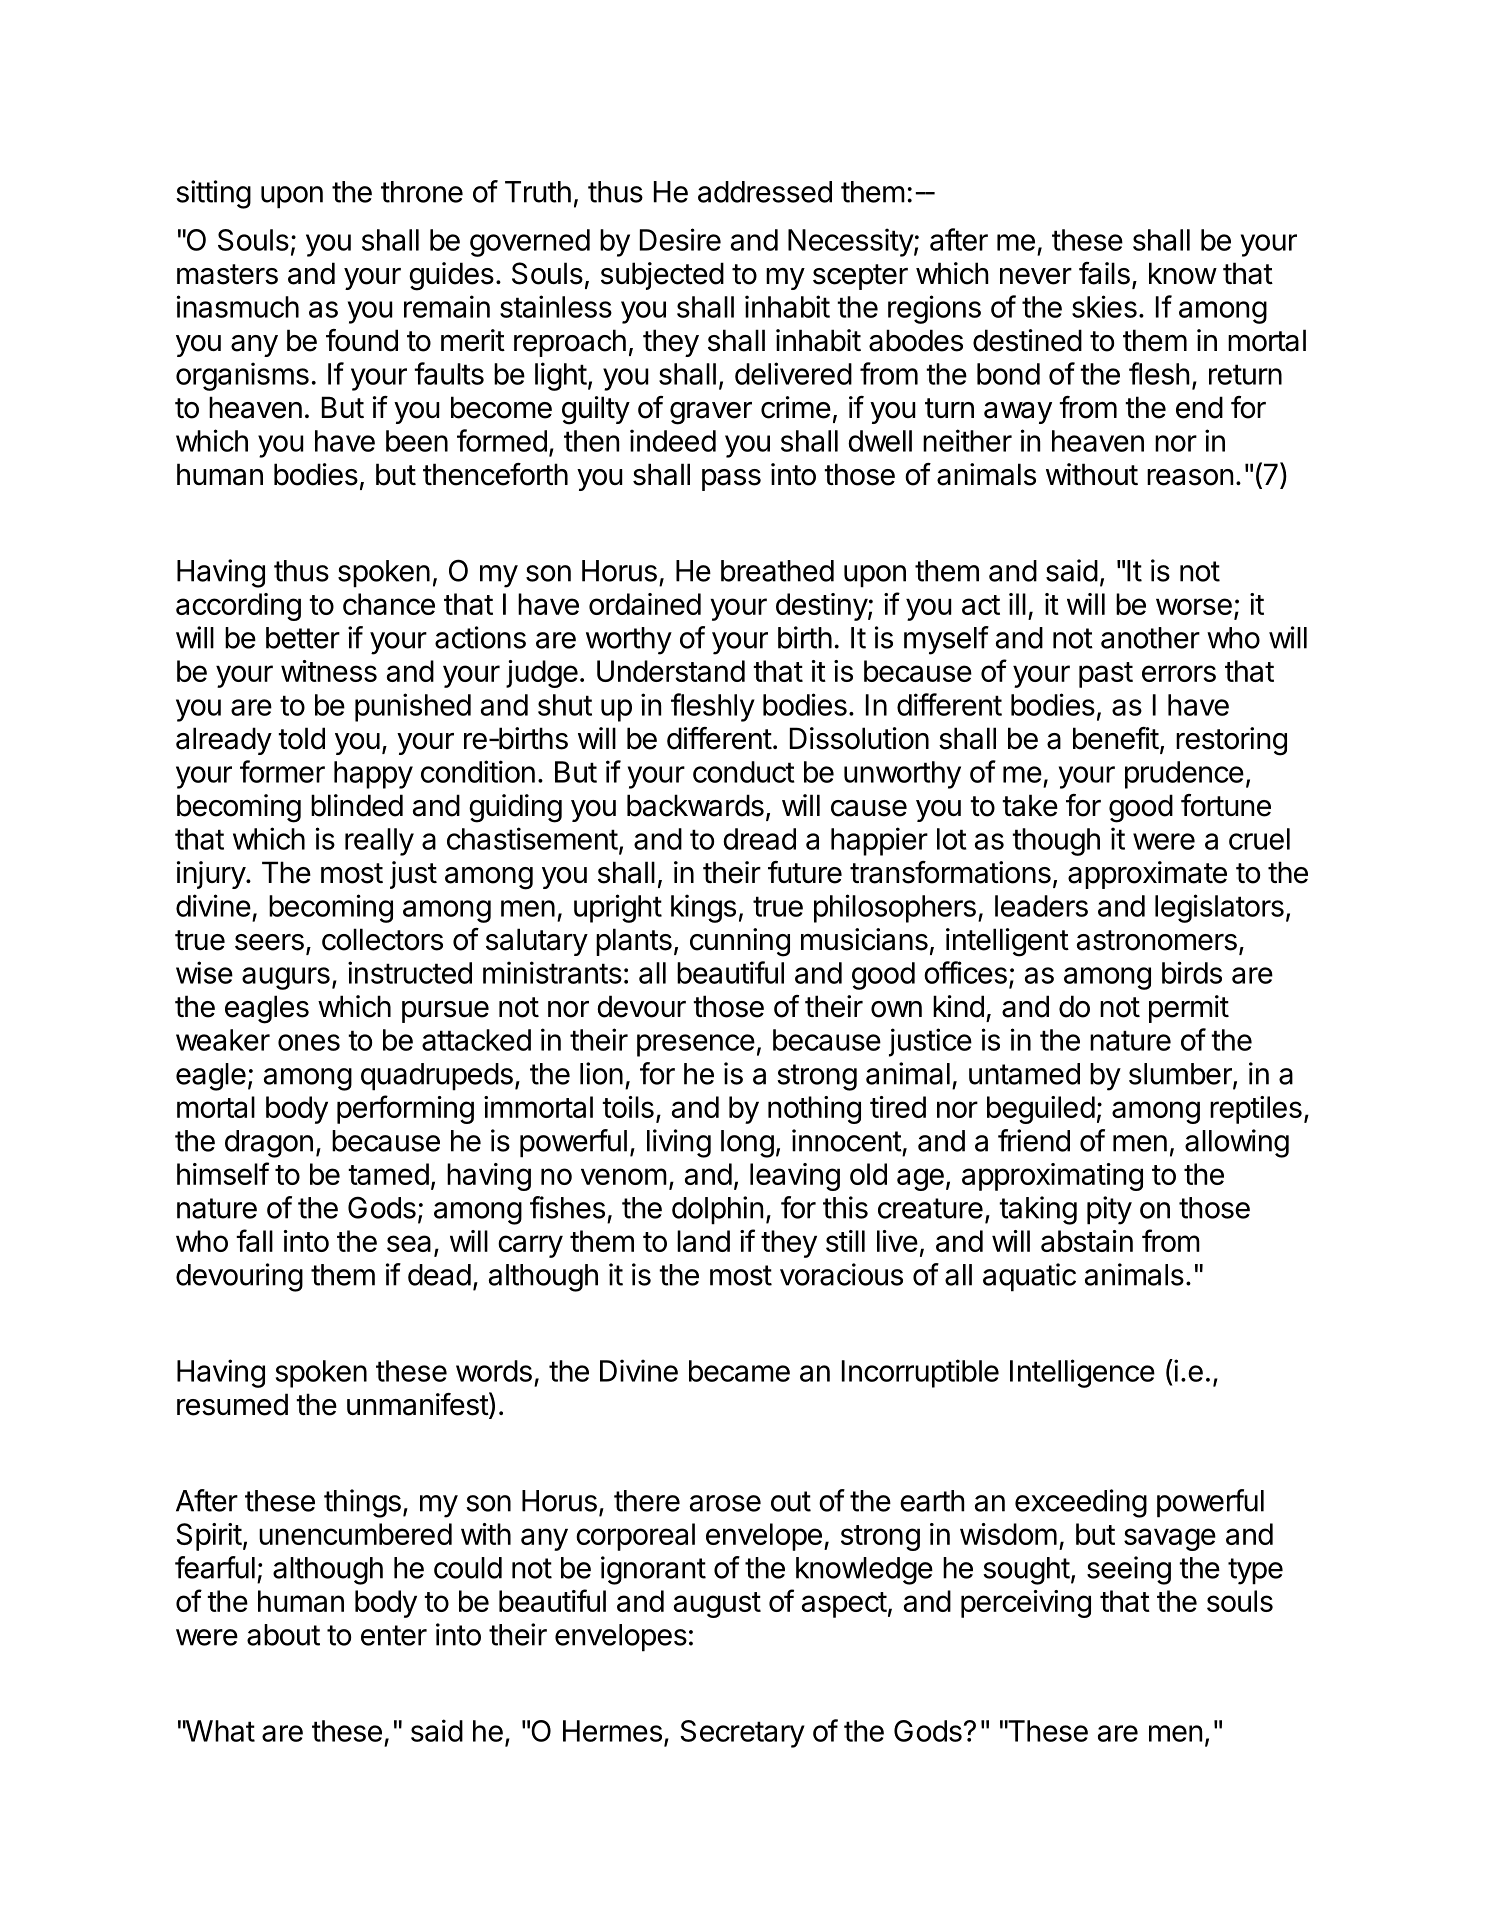  What do you see at coordinates (680, 239) in the page?
I see `Desire` at bounding box center [680, 239].
